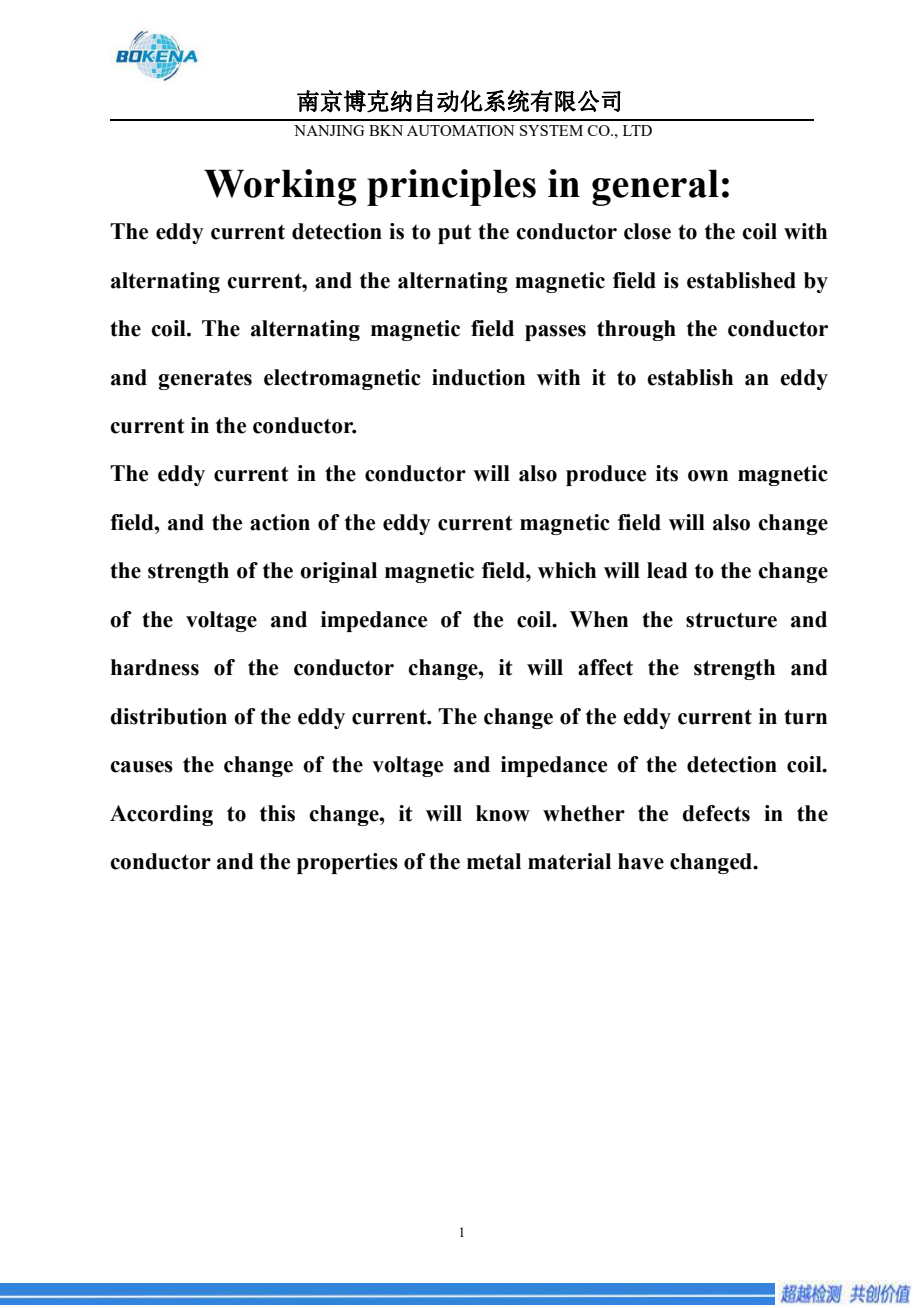 Image resolution: width=924 pixels, height=1308 pixels. What do you see at coordinates (731, 620) in the document?
I see `structure` at bounding box center [731, 620].
